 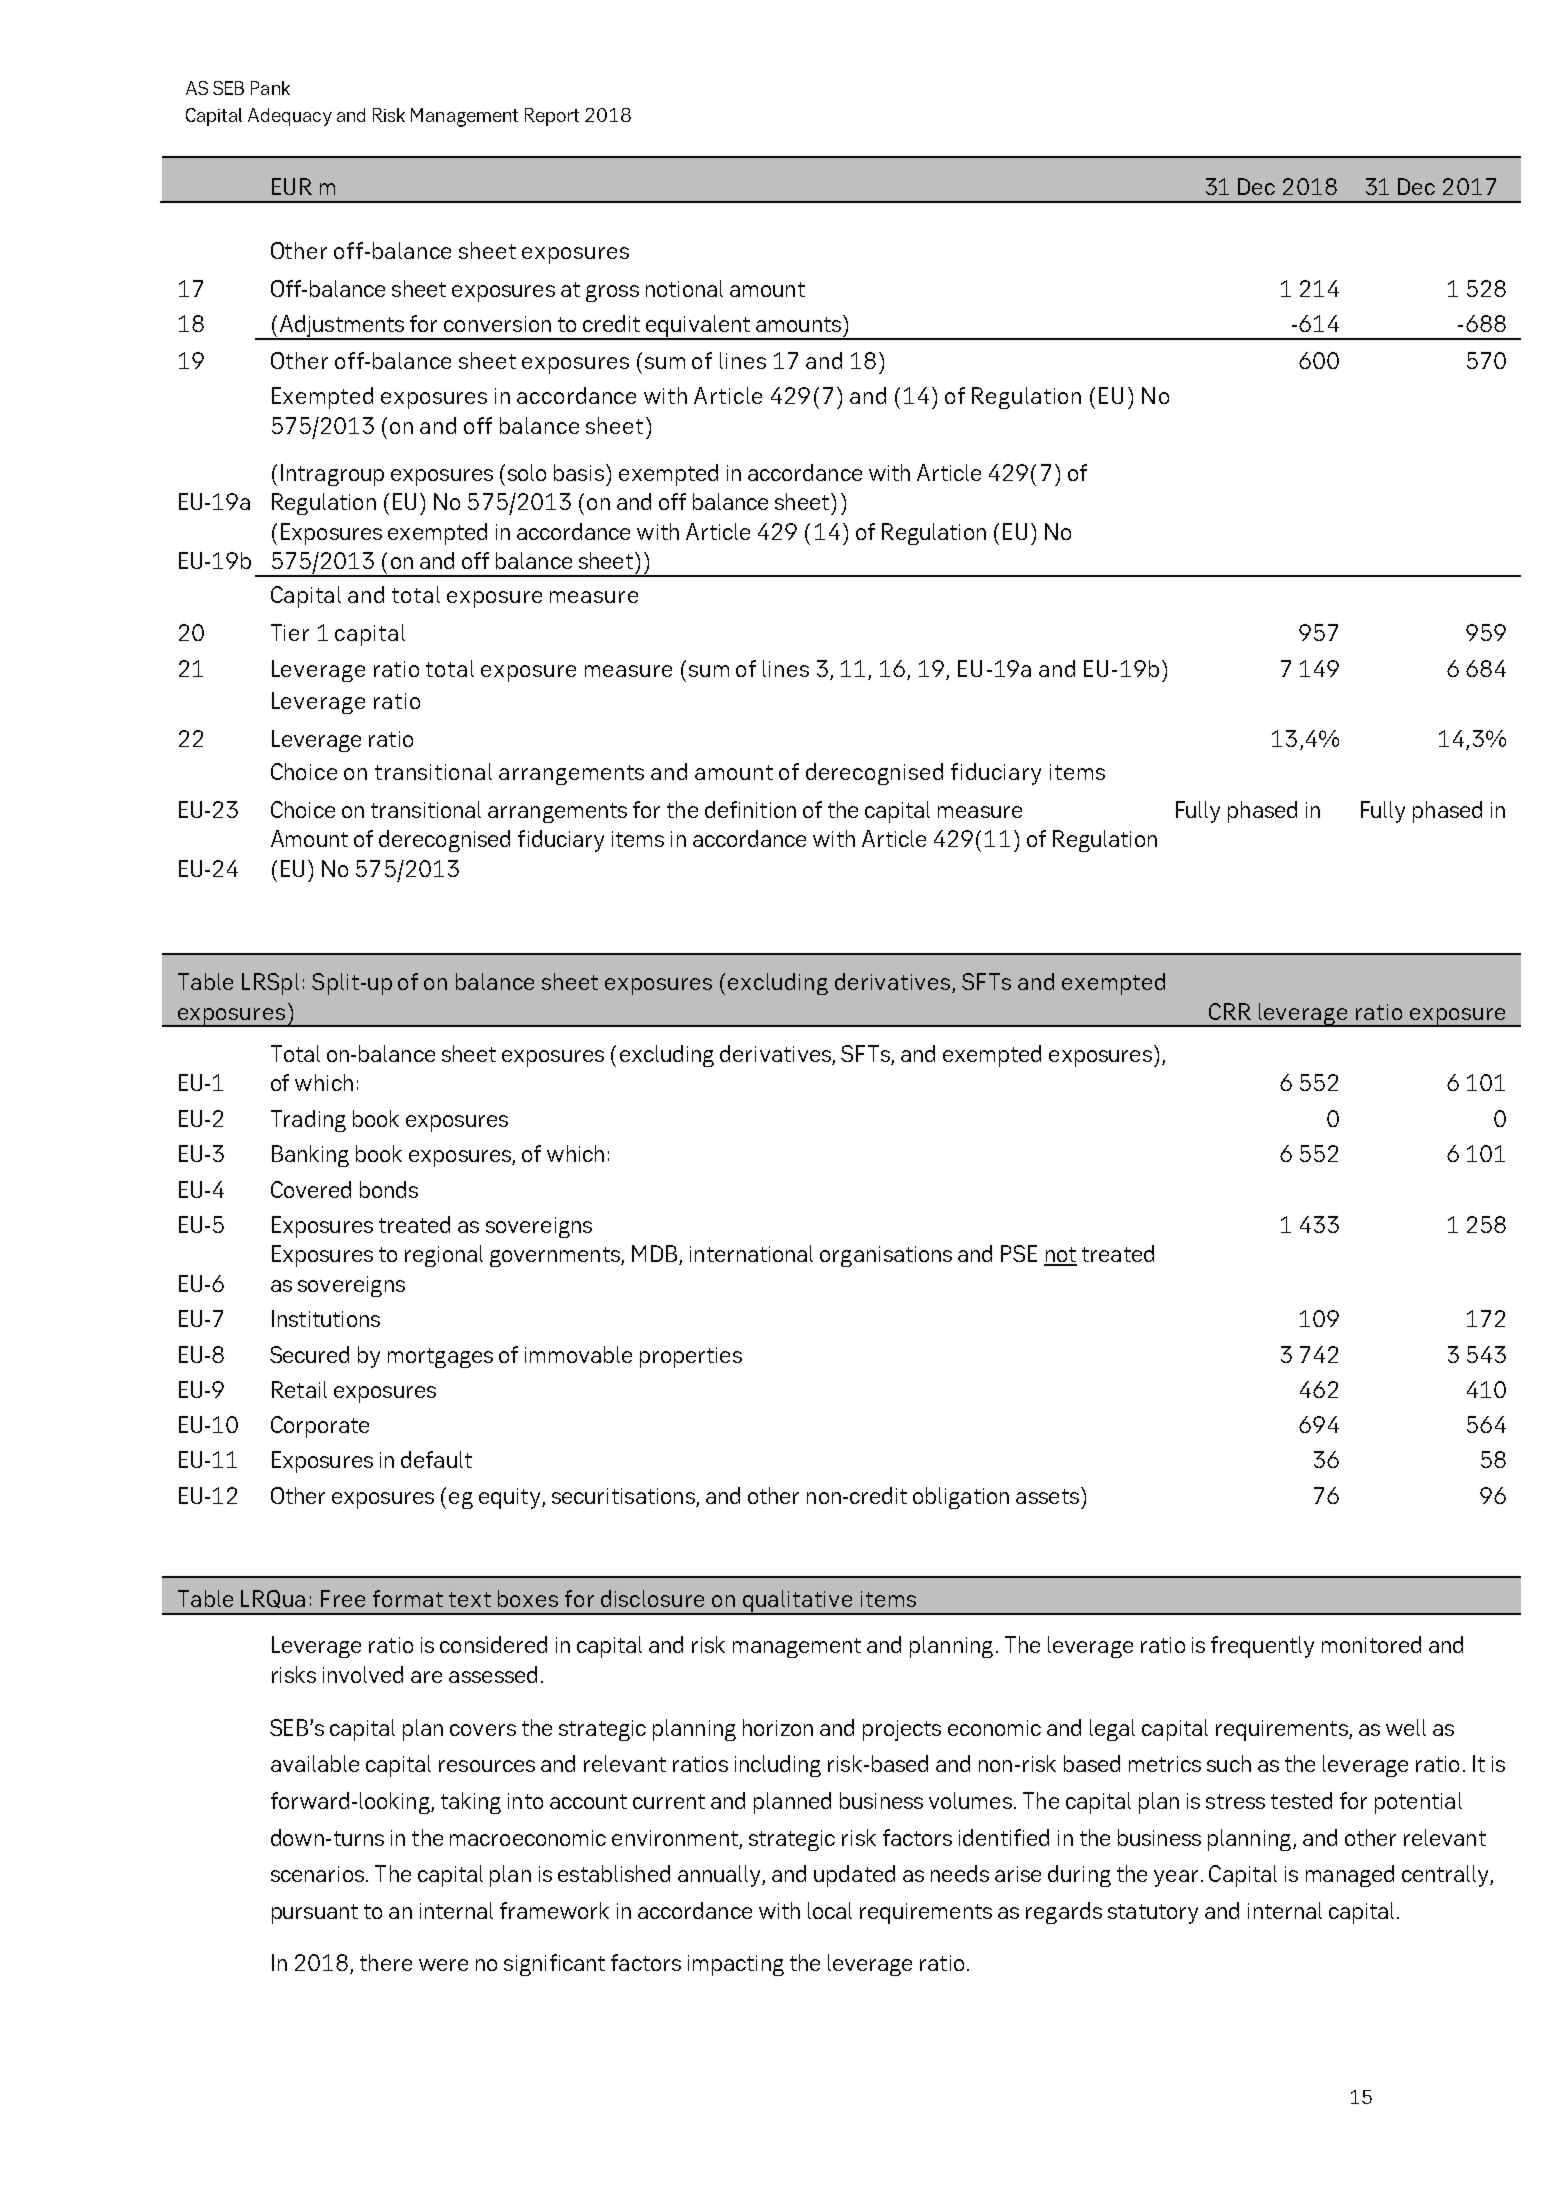 What do you see at coordinates (697, 327) in the screenshot?
I see `equivalent` at bounding box center [697, 327].
